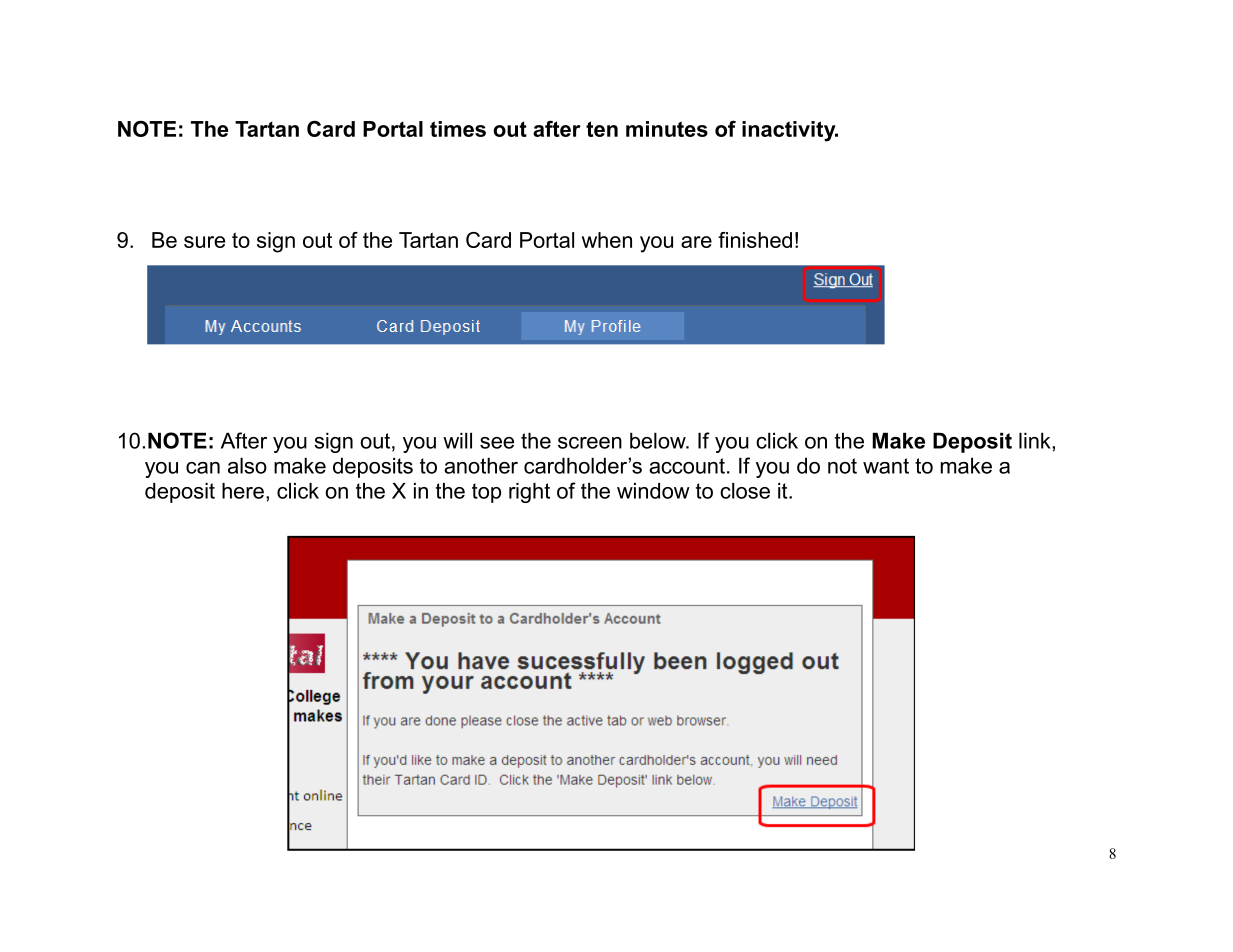 Image resolution: width=1233 pixels, height=952 pixels. What do you see at coordinates (602, 129) in the document?
I see `ten` at bounding box center [602, 129].
